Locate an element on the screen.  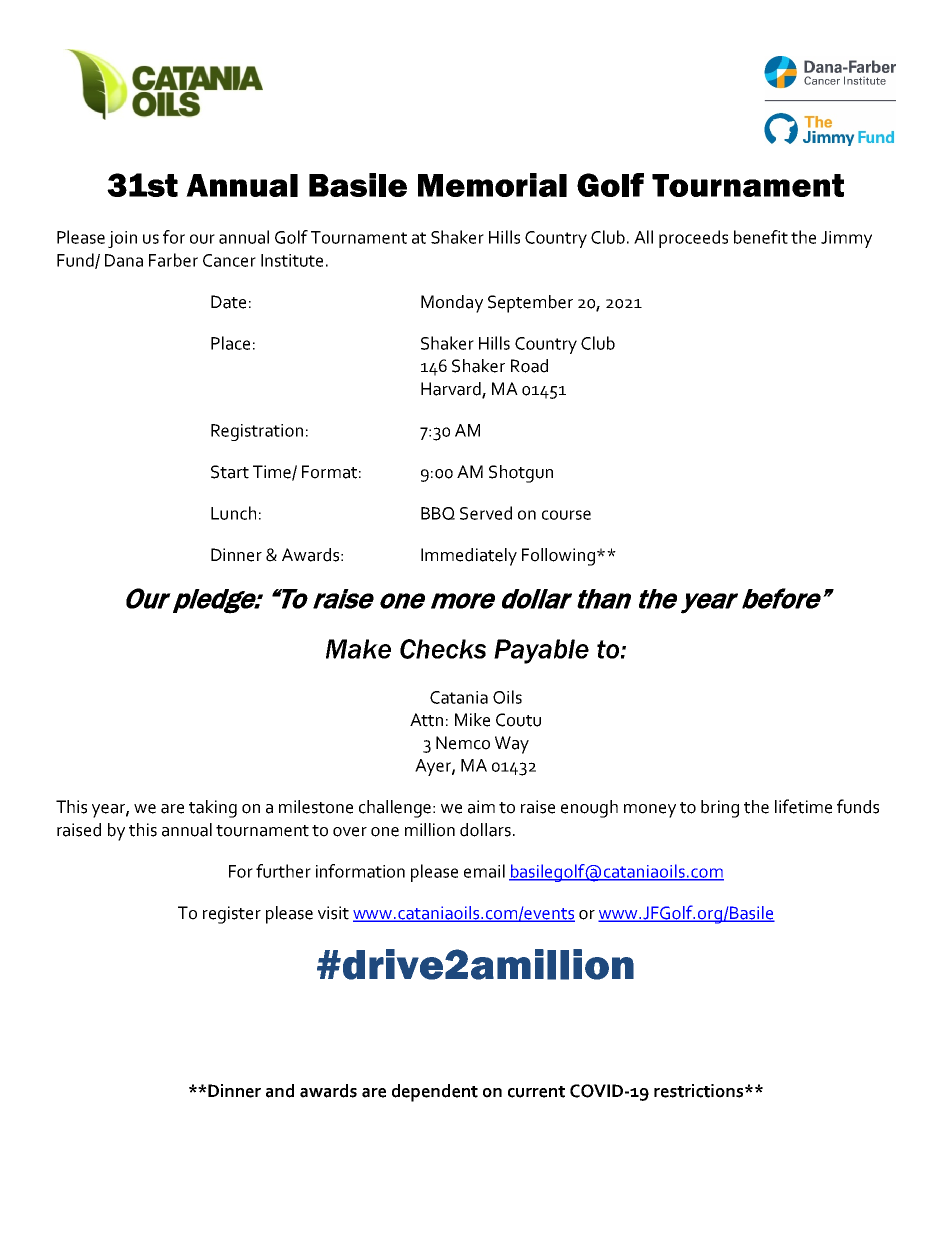
dependent is located at coordinates (435, 1093).
